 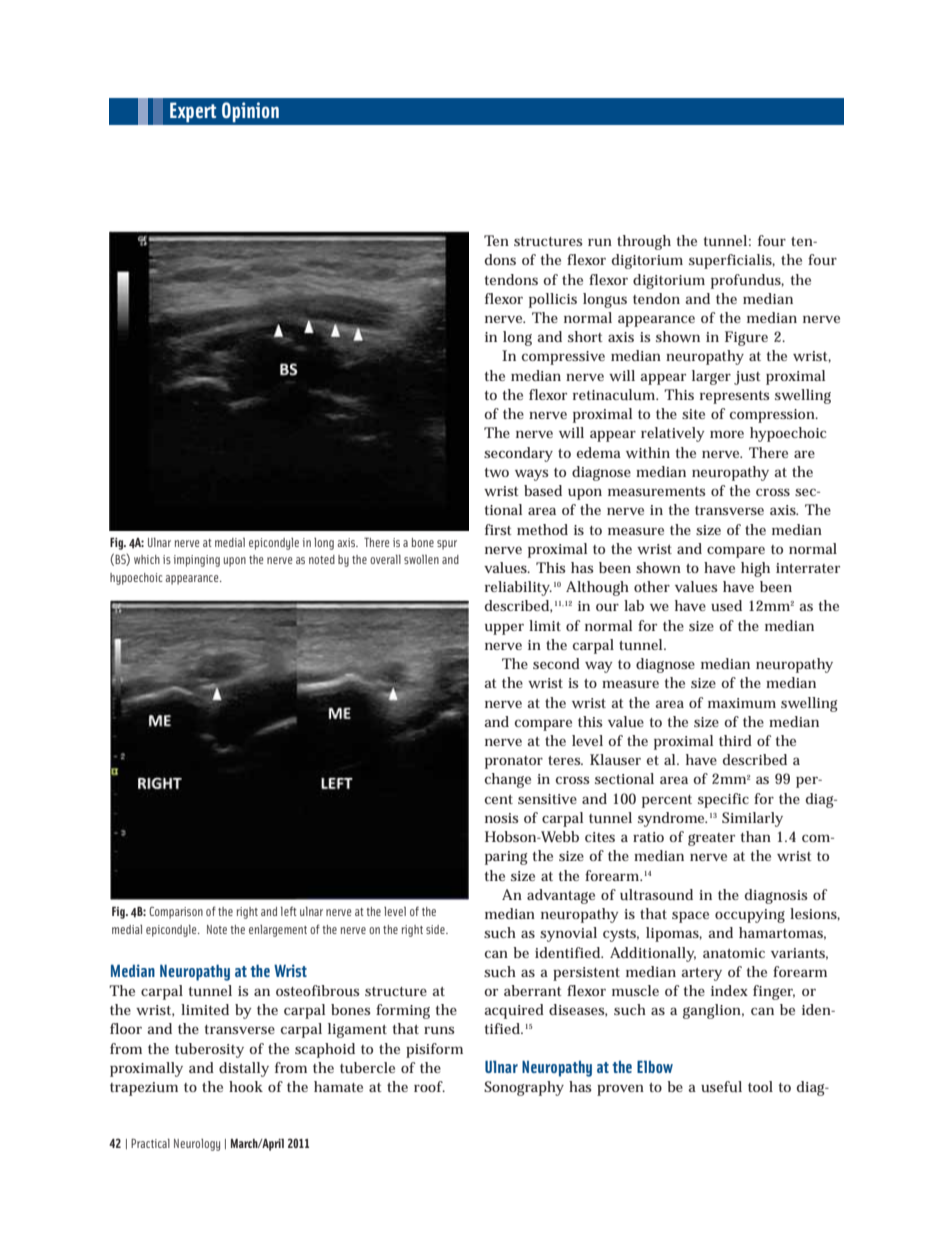 I want to click on upper, so click(x=504, y=629).
